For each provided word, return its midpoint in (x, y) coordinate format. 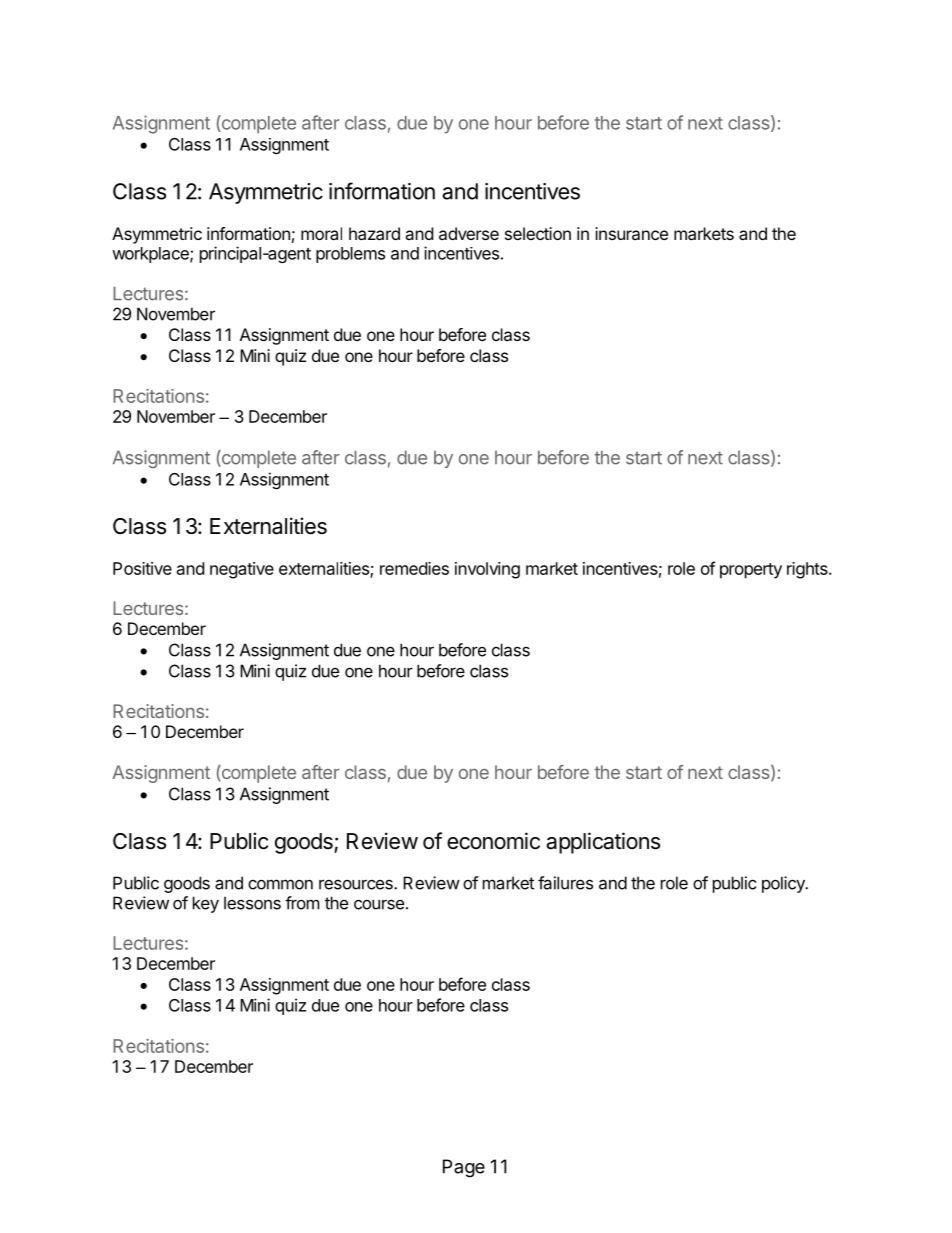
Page (464, 1168)
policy (784, 884)
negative (242, 570)
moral (321, 233)
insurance (631, 233)
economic (493, 841)
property (751, 571)
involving (487, 570)
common (280, 884)
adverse (469, 233)
